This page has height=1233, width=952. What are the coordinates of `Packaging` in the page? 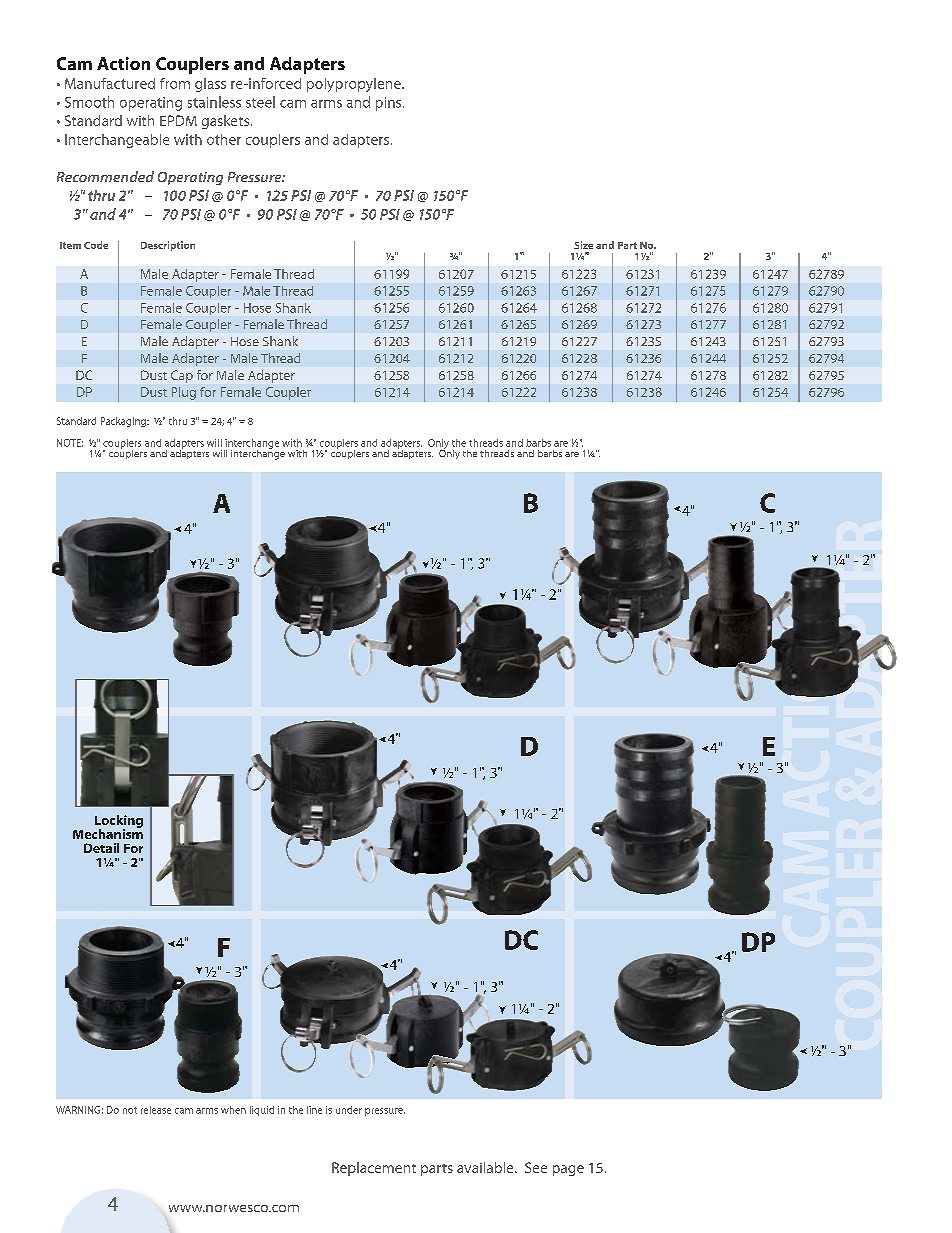 It's located at (124, 422).
